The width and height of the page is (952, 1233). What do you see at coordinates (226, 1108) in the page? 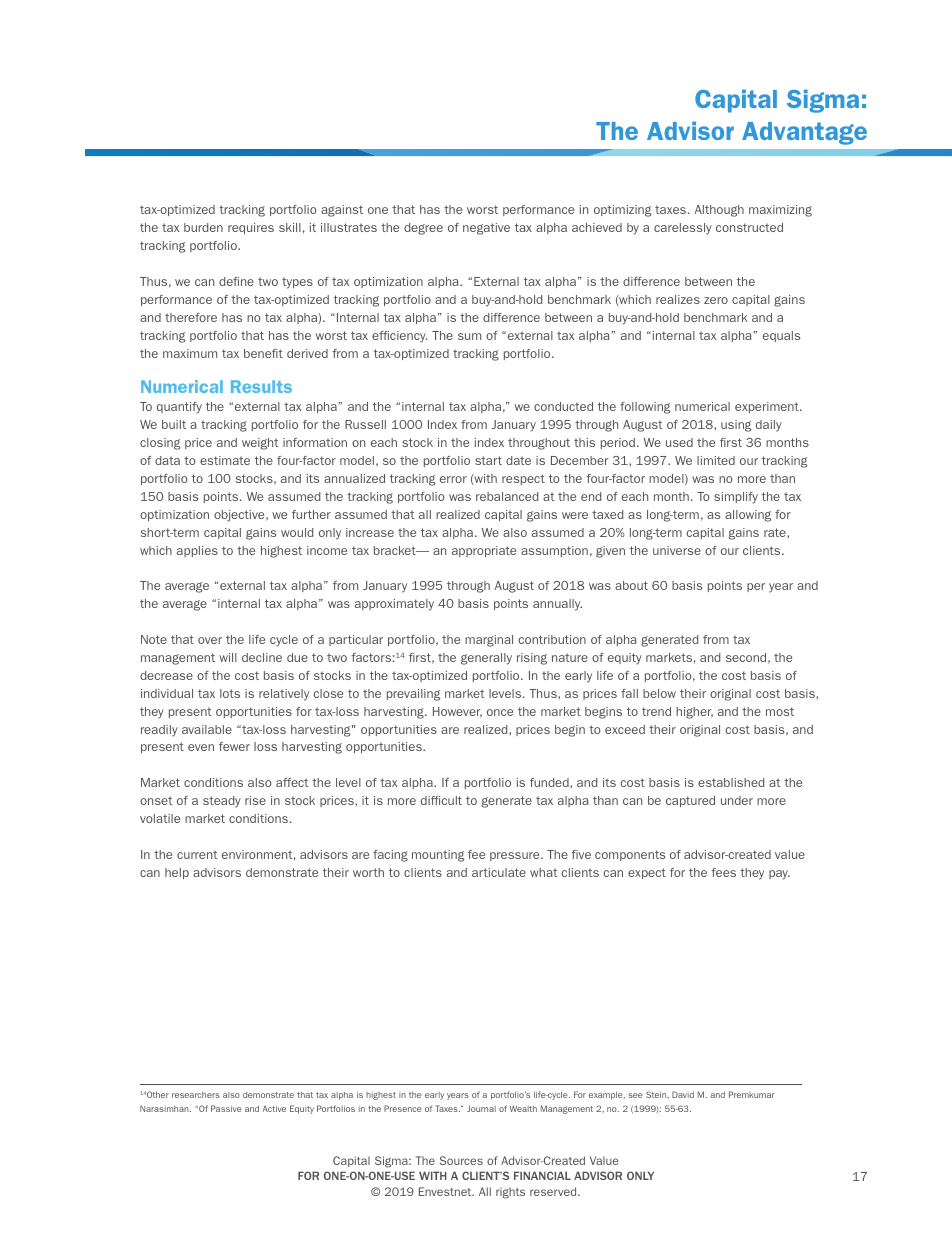
I see `Passive` at bounding box center [226, 1108].
